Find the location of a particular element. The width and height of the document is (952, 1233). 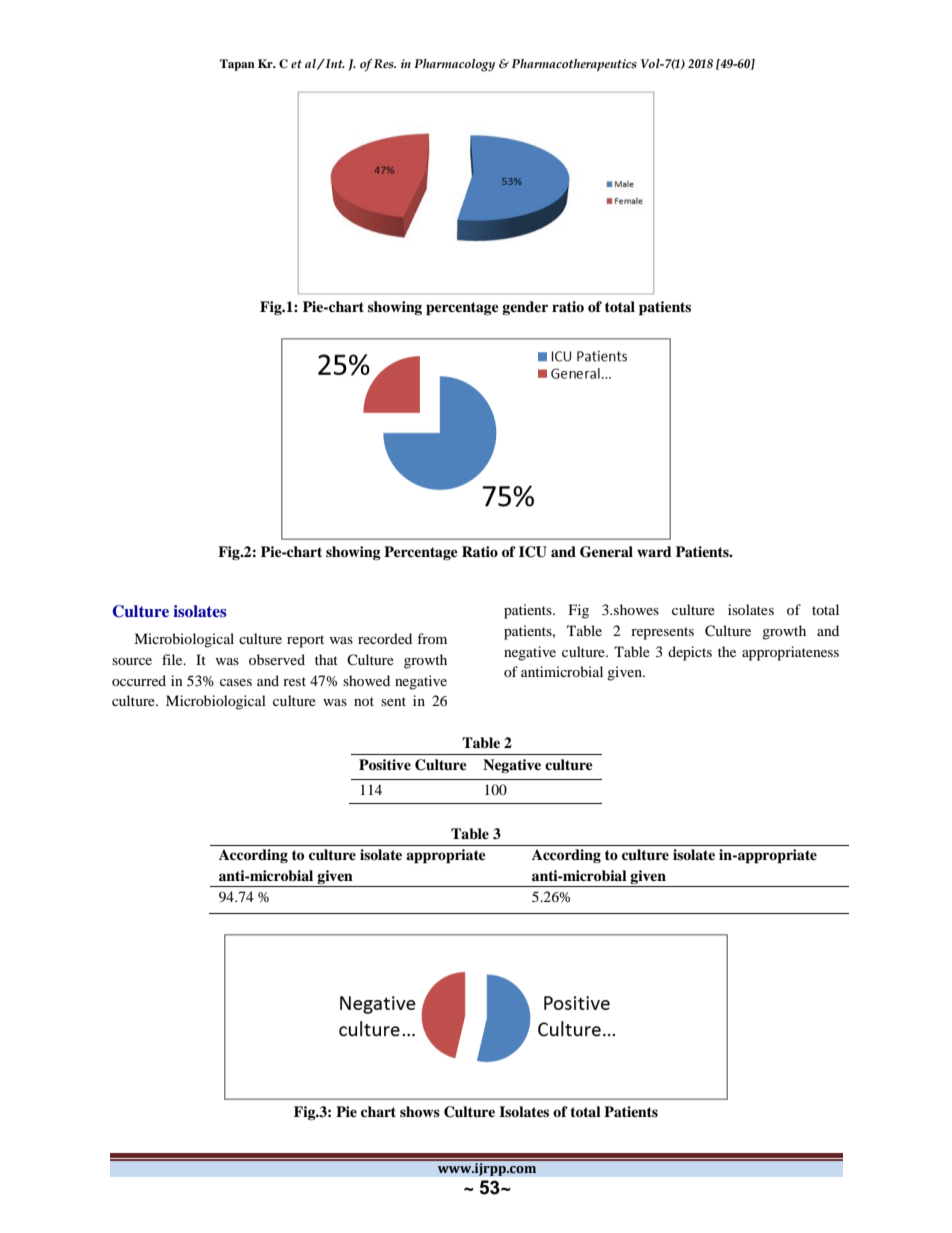

Positive is located at coordinates (385, 765).
